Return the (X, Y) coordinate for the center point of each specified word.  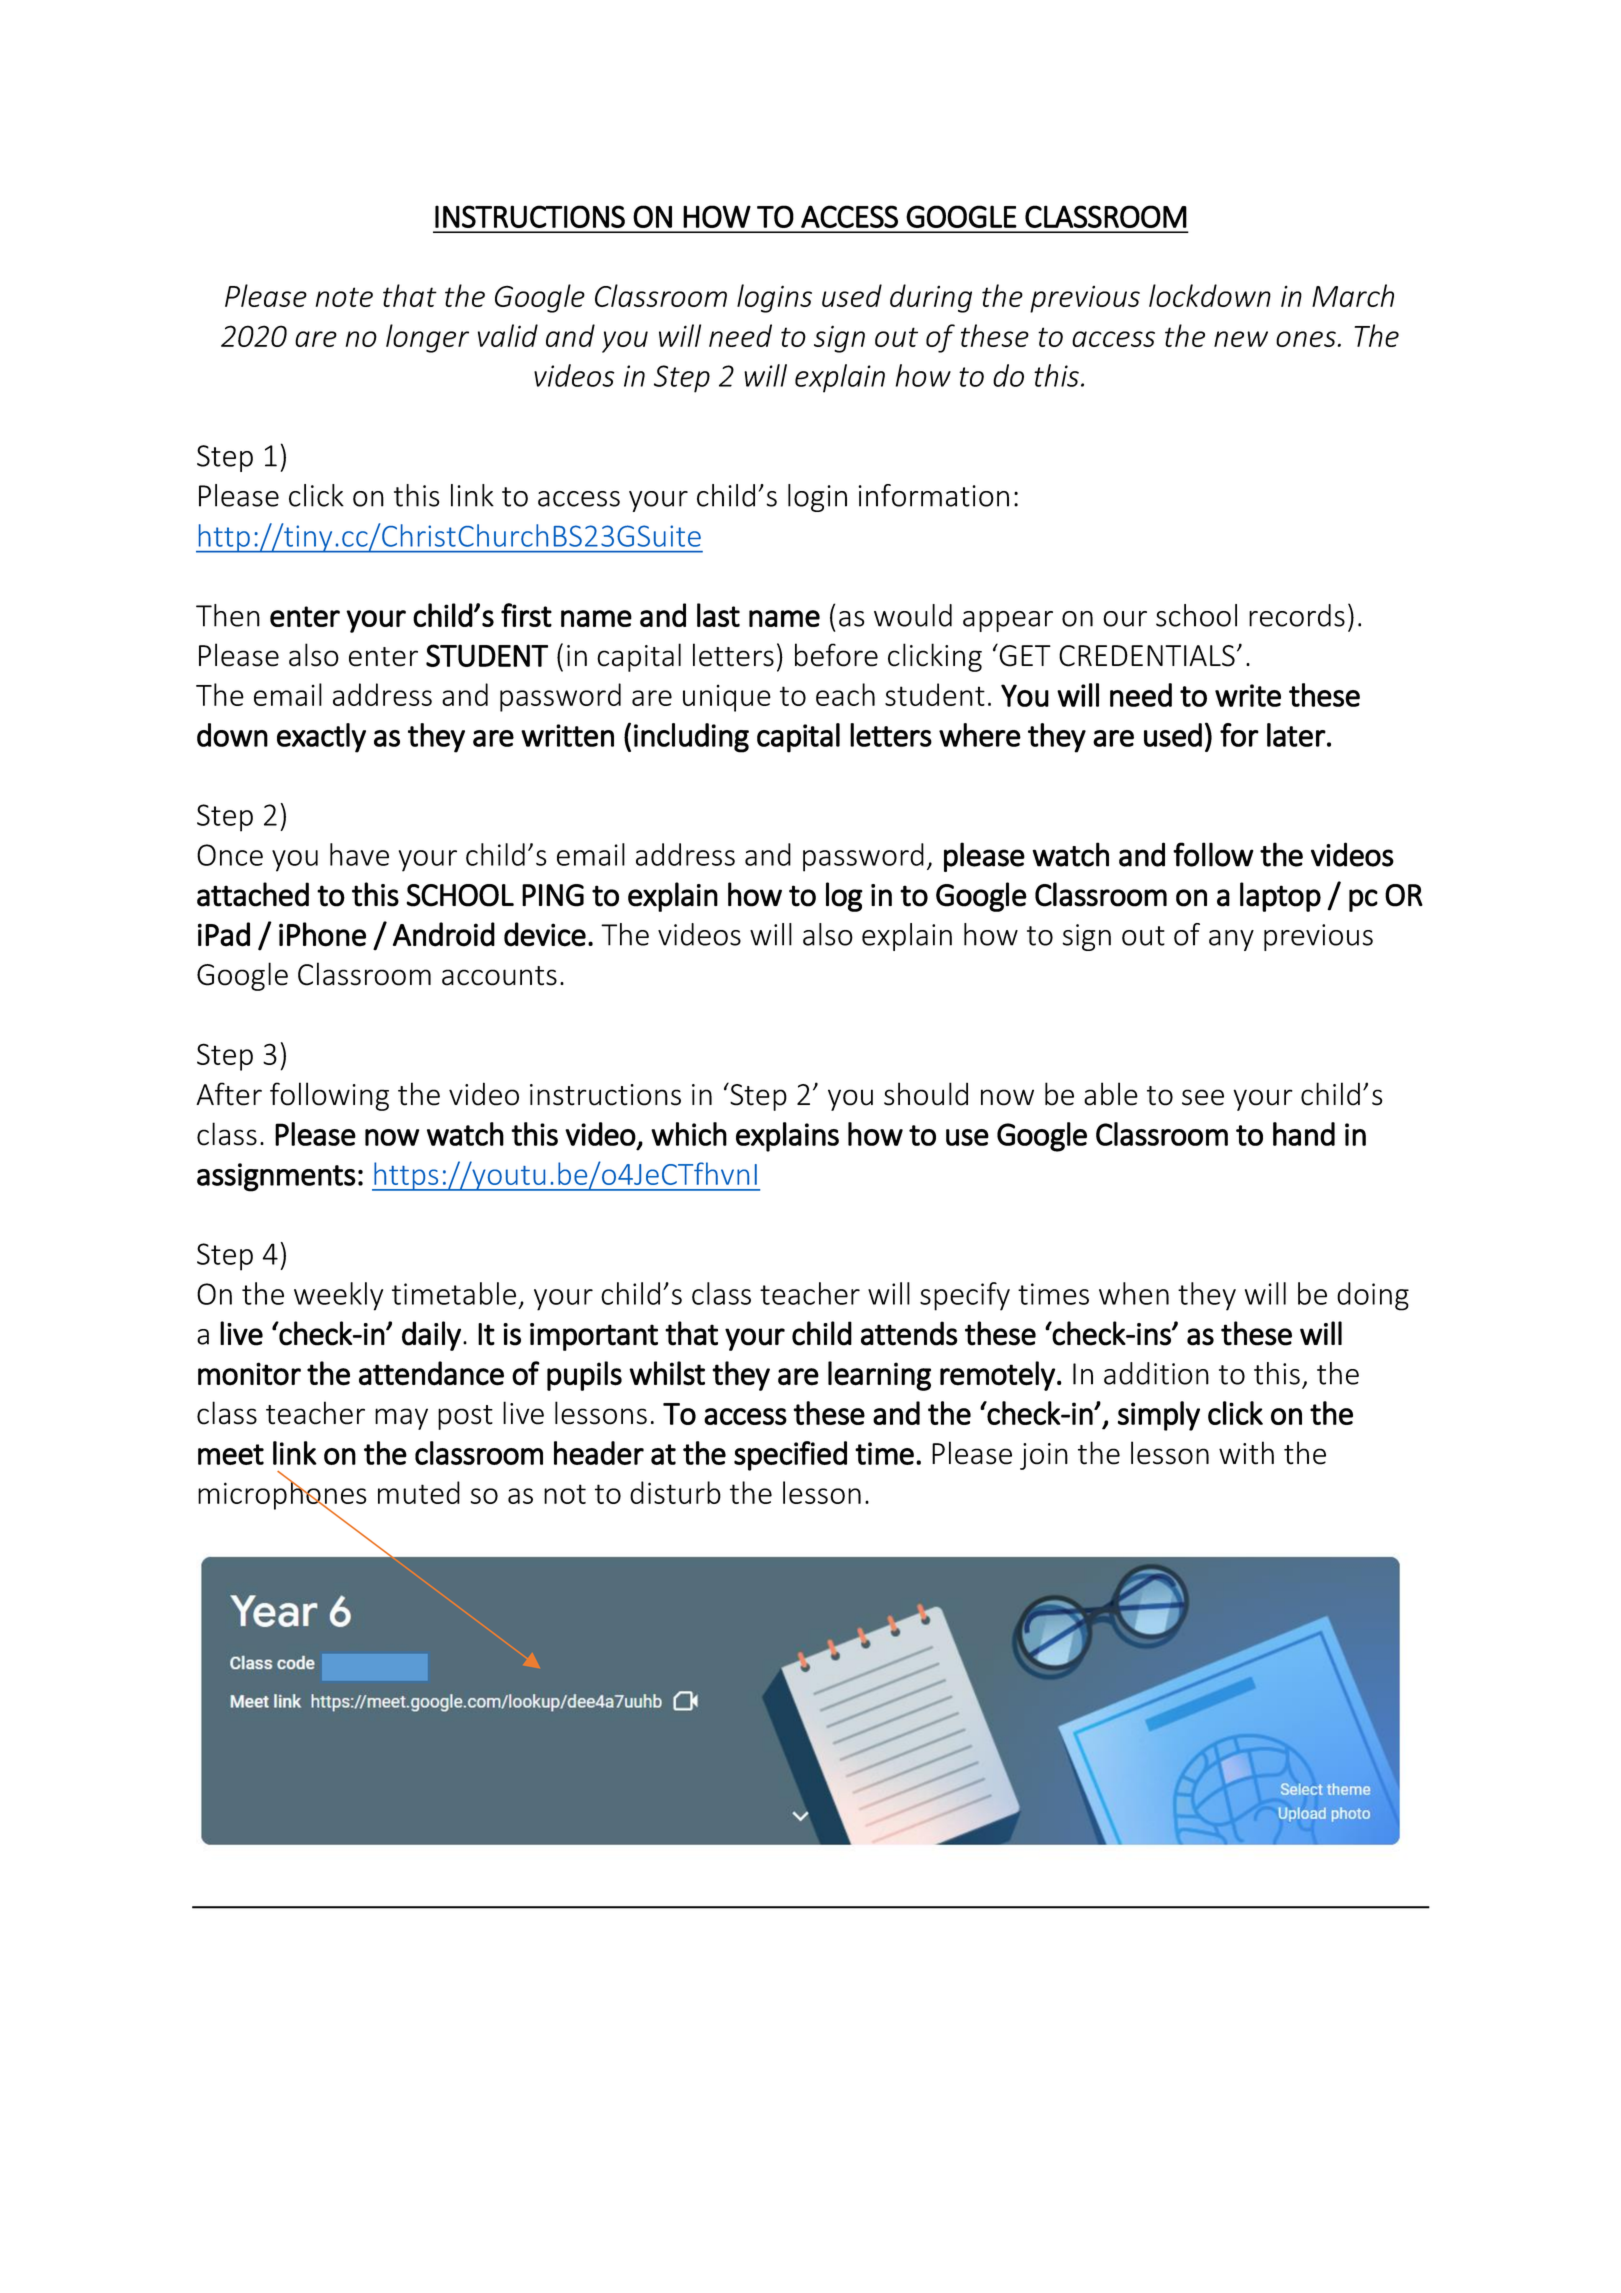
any (1231, 940)
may (401, 1419)
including (691, 738)
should (926, 1094)
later (1296, 735)
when (1134, 1293)
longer (427, 338)
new (1241, 339)
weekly (338, 1296)
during (931, 298)
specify (965, 1296)
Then (228, 615)
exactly (321, 738)
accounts (499, 976)
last (718, 615)
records (1297, 615)
